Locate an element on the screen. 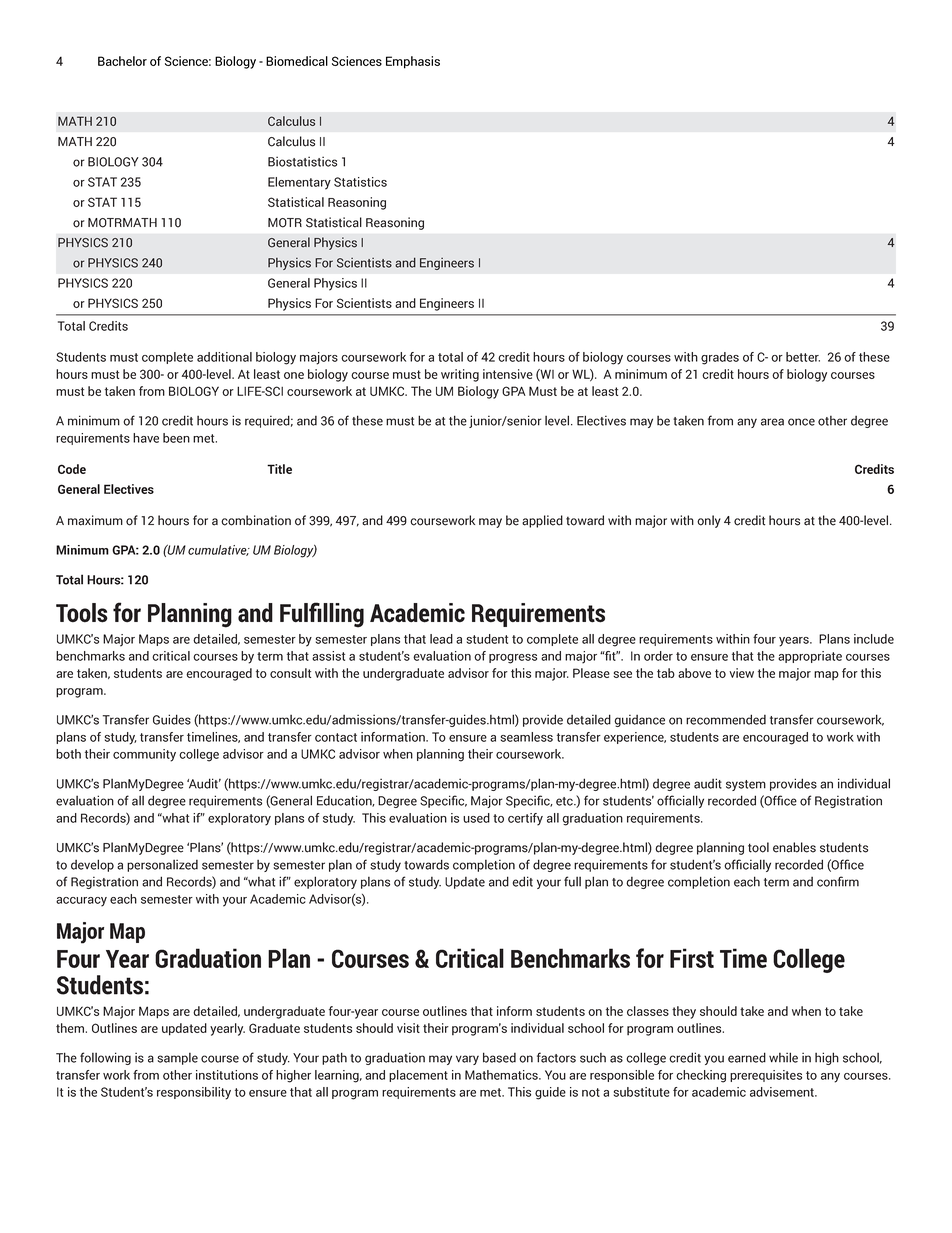  sample is located at coordinates (177, 1059).
